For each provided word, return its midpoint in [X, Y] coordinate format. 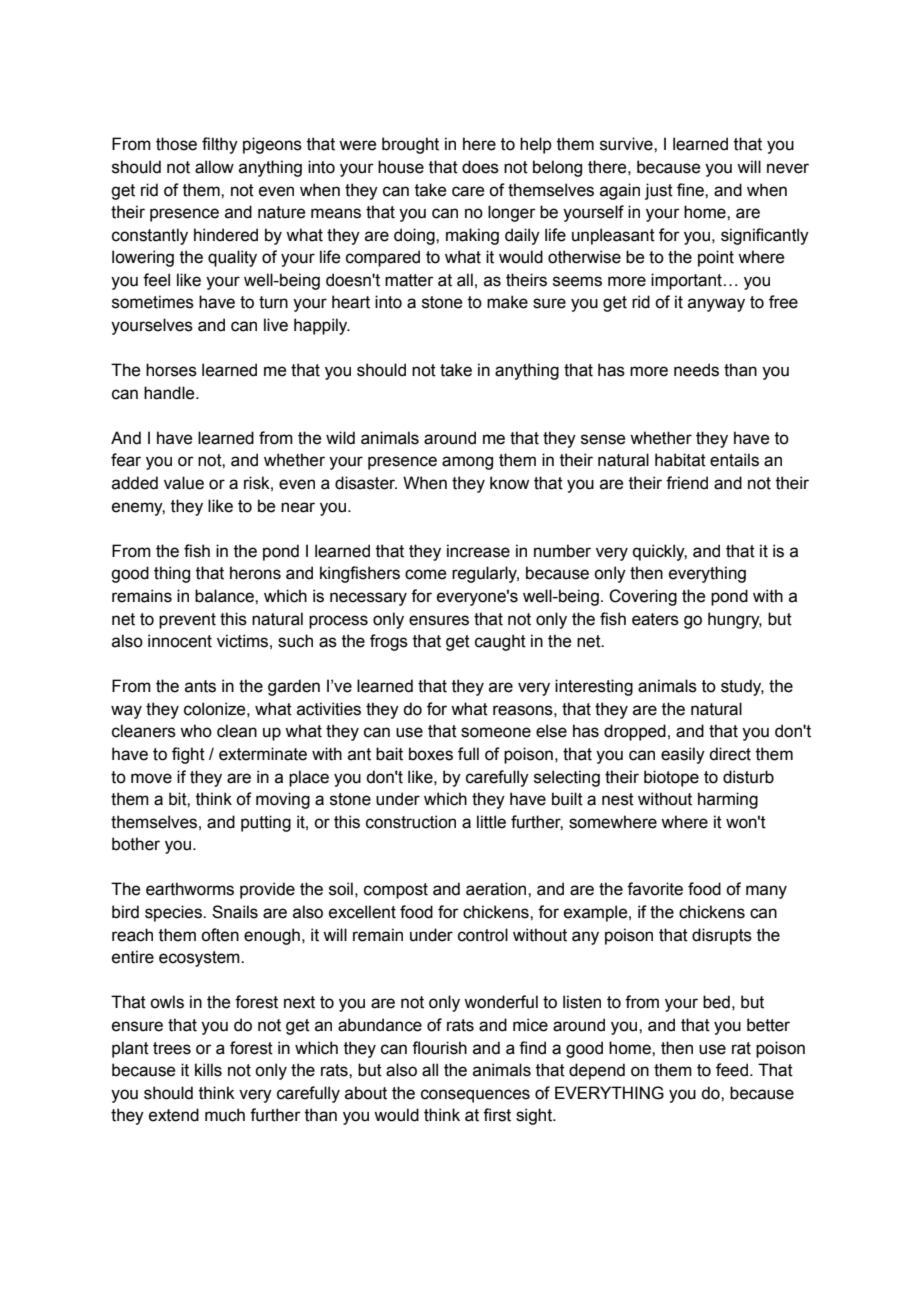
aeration [497, 889]
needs [696, 370]
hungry [735, 620]
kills [208, 1070]
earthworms [190, 889]
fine [691, 190]
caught [500, 642]
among [467, 463]
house [401, 167]
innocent [180, 641]
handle [170, 393]
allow [214, 167]
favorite [655, 889]
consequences [475, 1096]
